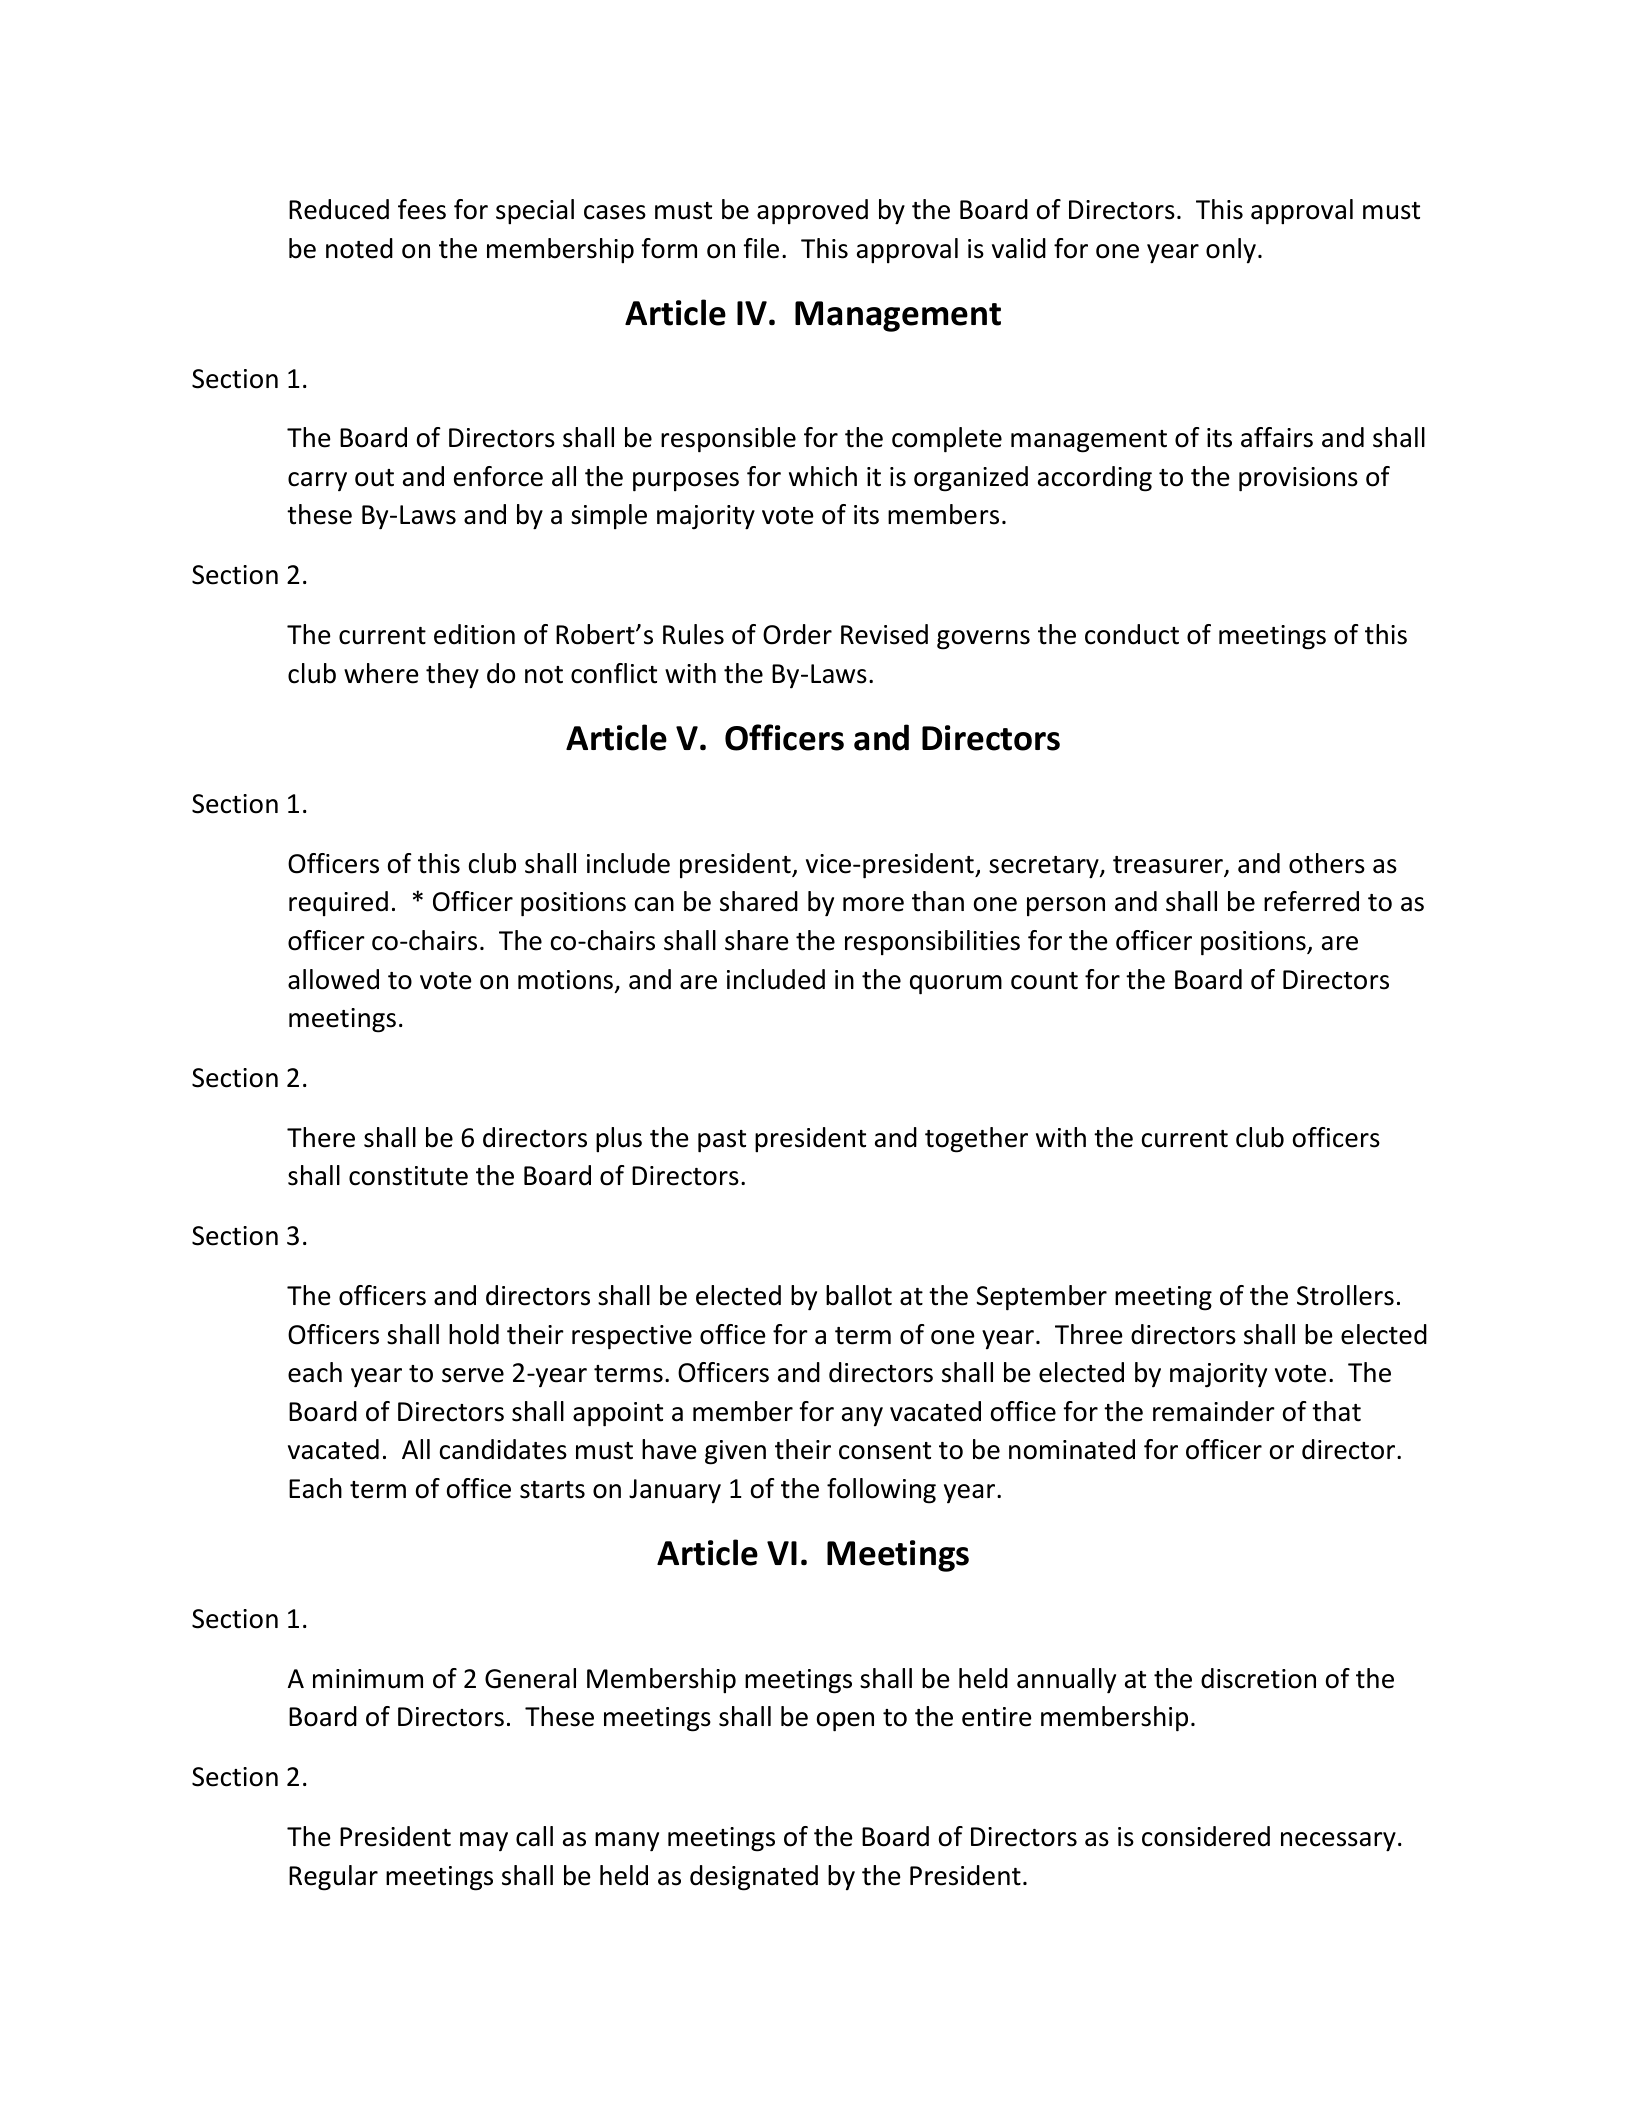 Image resolution: width=1628 pixels, height=2107 pixels. Describe the element at coordinates (422, 209) in the image. I see `fees` at that location.
